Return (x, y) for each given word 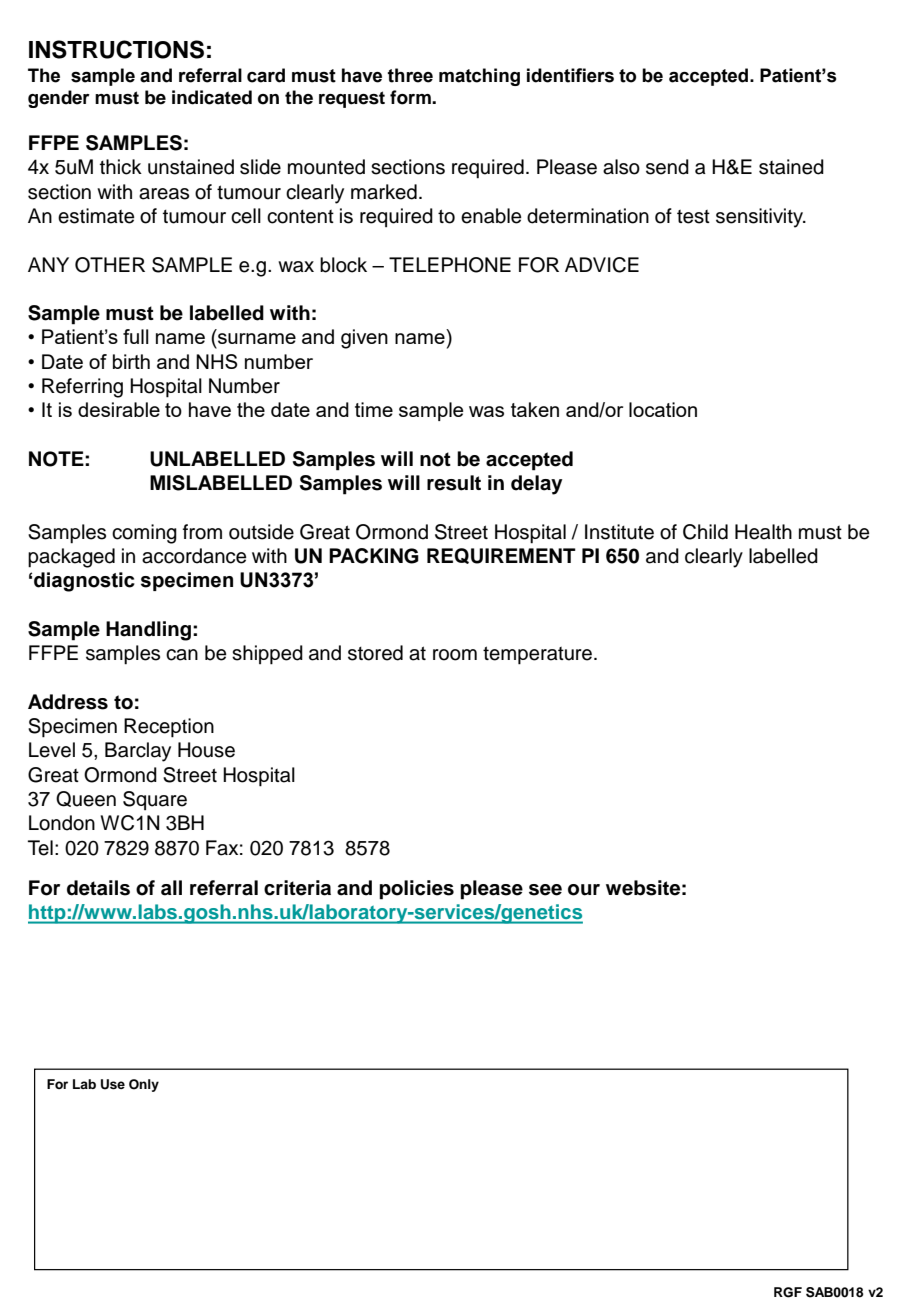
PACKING (374, 556)
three (410, 75)
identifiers (570, 75)
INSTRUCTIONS (116, 49)
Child (705, 532)
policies (416, 890)
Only (144, 1085)
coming (144, 534)
